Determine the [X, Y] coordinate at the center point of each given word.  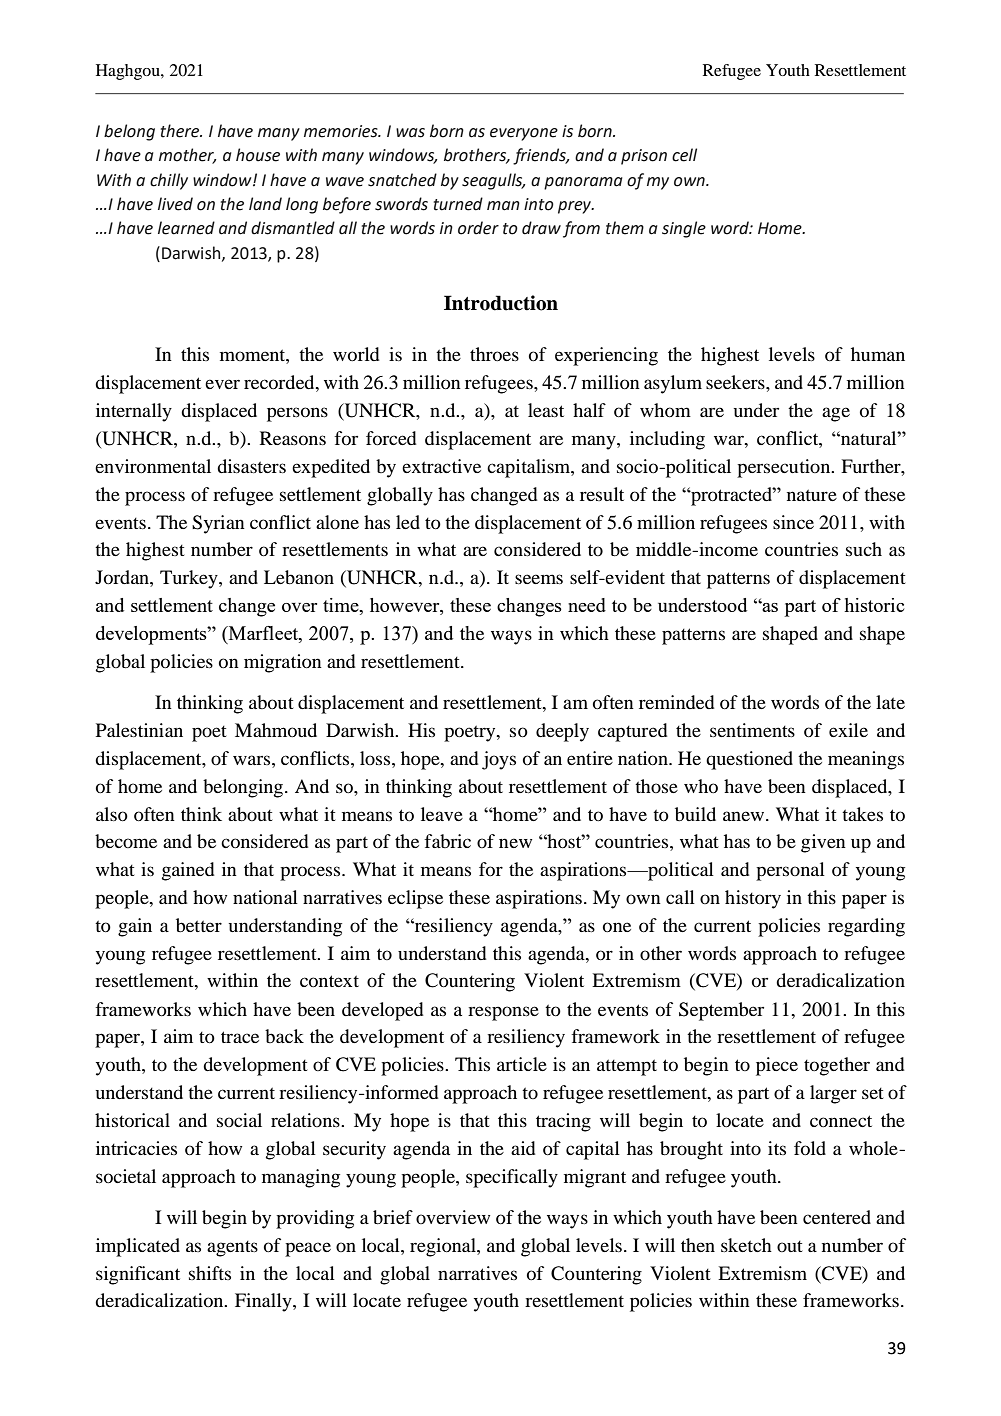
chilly [169, 181]
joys [499, 760]
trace [240, 1037]
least [546, 410]
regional [444, 1247]
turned [458, 204]
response [503, 1013]
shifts [210, 1273]
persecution [785, 468]
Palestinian [139, 730]
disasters [251, 466]
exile [848, 730]
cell [684, 155]
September [721, 1011]
